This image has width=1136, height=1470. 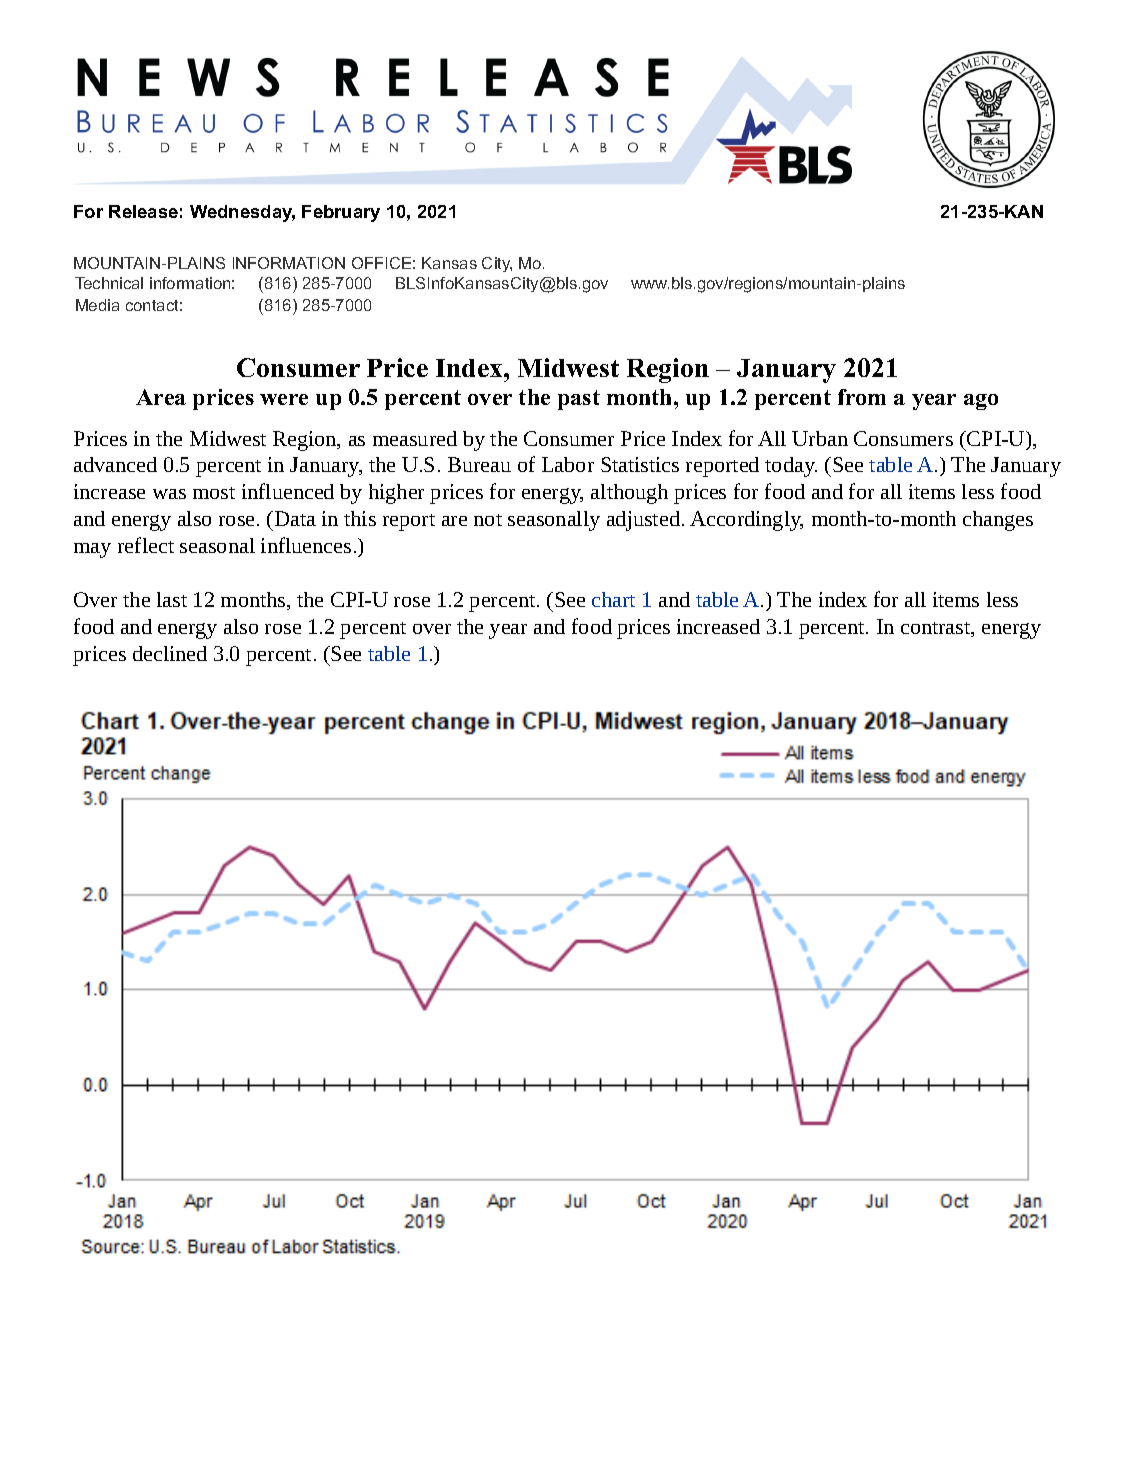 I want to click on Technical, so click(x=109, y=283).
